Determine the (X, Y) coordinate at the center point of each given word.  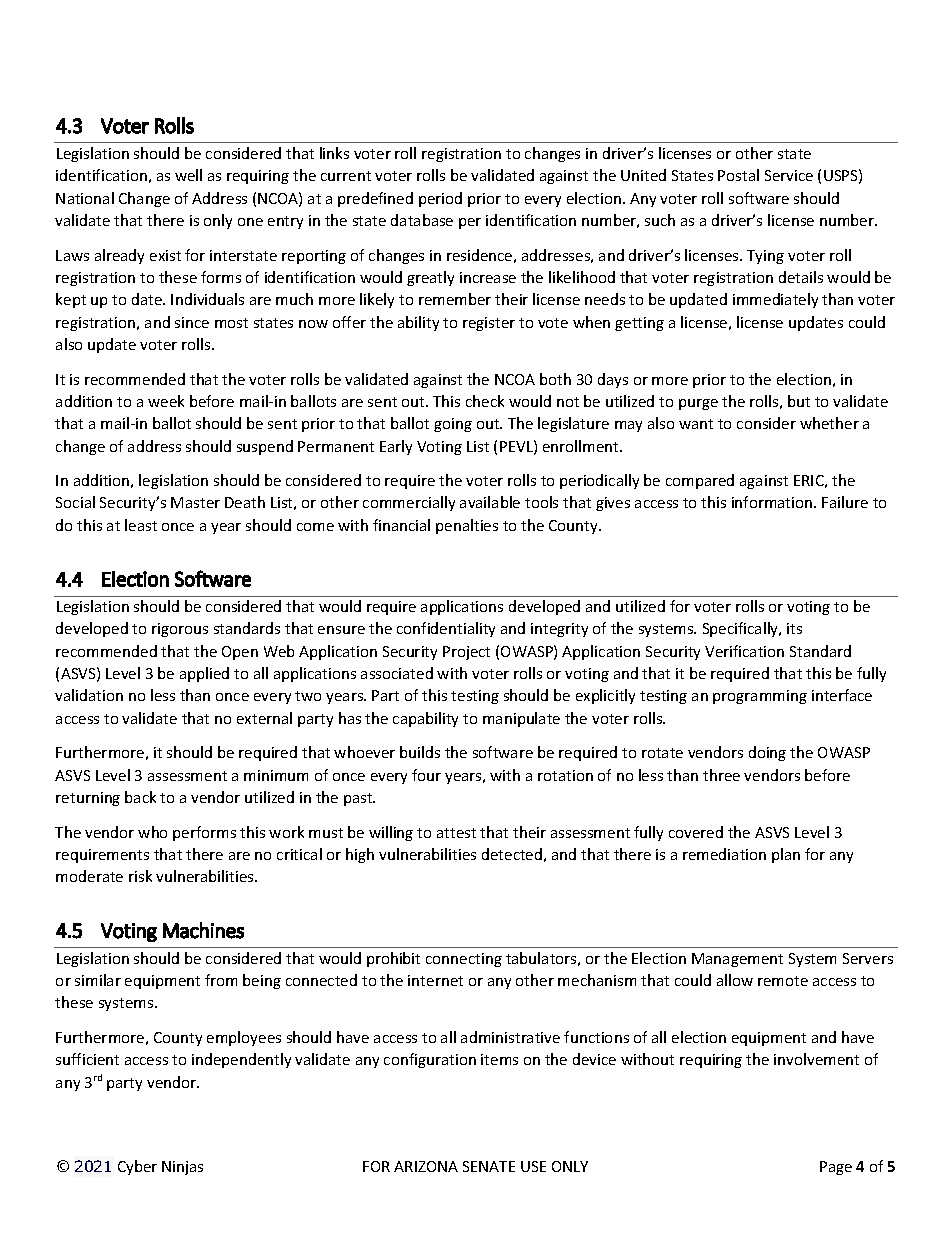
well (188, 175)
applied (204, 674)
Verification (744, 651)
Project (466, 653)
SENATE (489, 1166)
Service (789, 175)
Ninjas (182, 1168)
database (422, 220)
